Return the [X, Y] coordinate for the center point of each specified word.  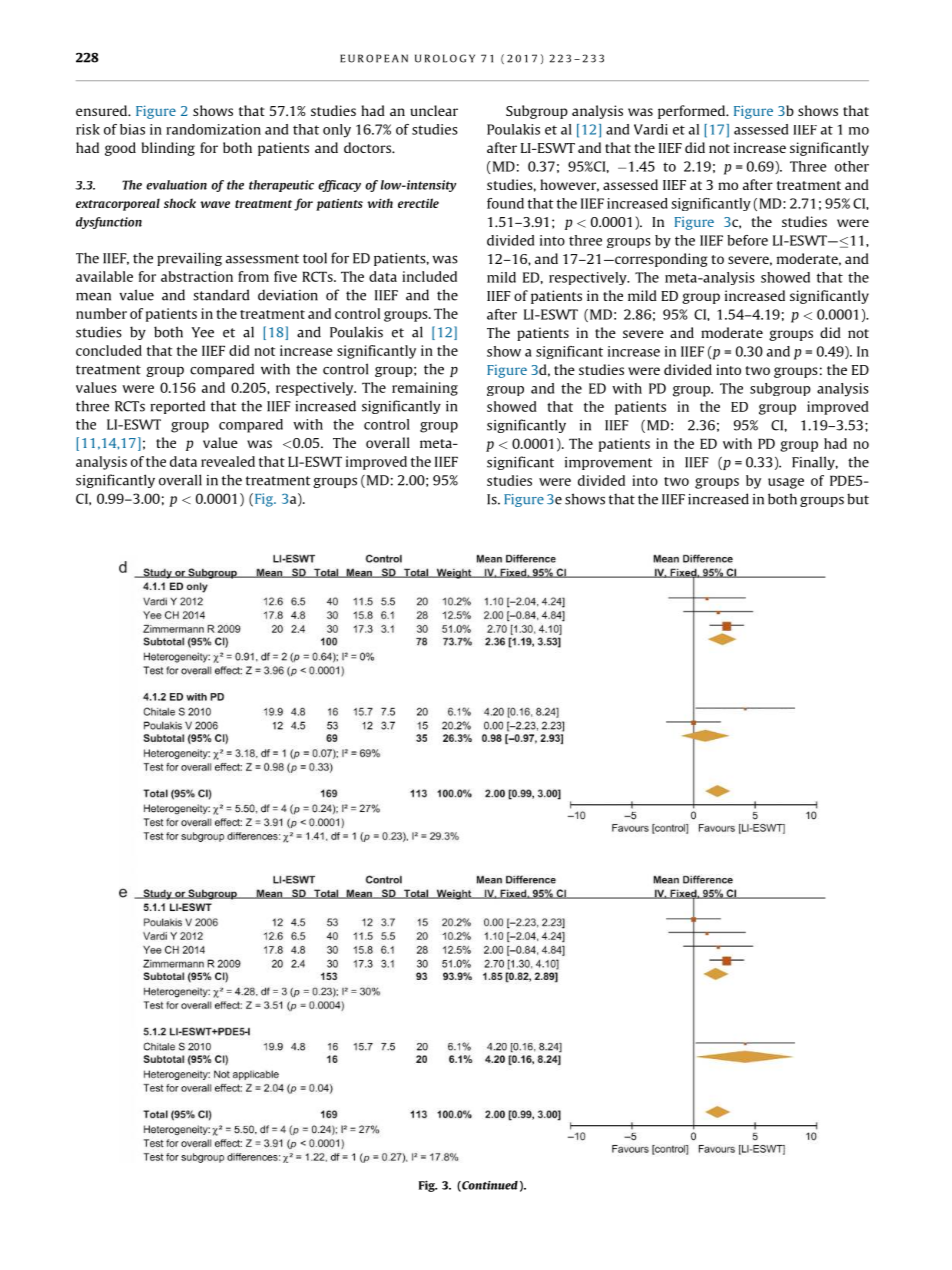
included [429, 276]
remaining [425, 389]
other [852, 166]
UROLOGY [445, 58]
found [505, 203]
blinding [168, 149]
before [747, 240]
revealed [228, 461]
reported [177, 407]
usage [786, 483]
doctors [368, 147]
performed [693, 112]
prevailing [189, 259]
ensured [103, 110]
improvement [609, 463]
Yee [202, 332]
